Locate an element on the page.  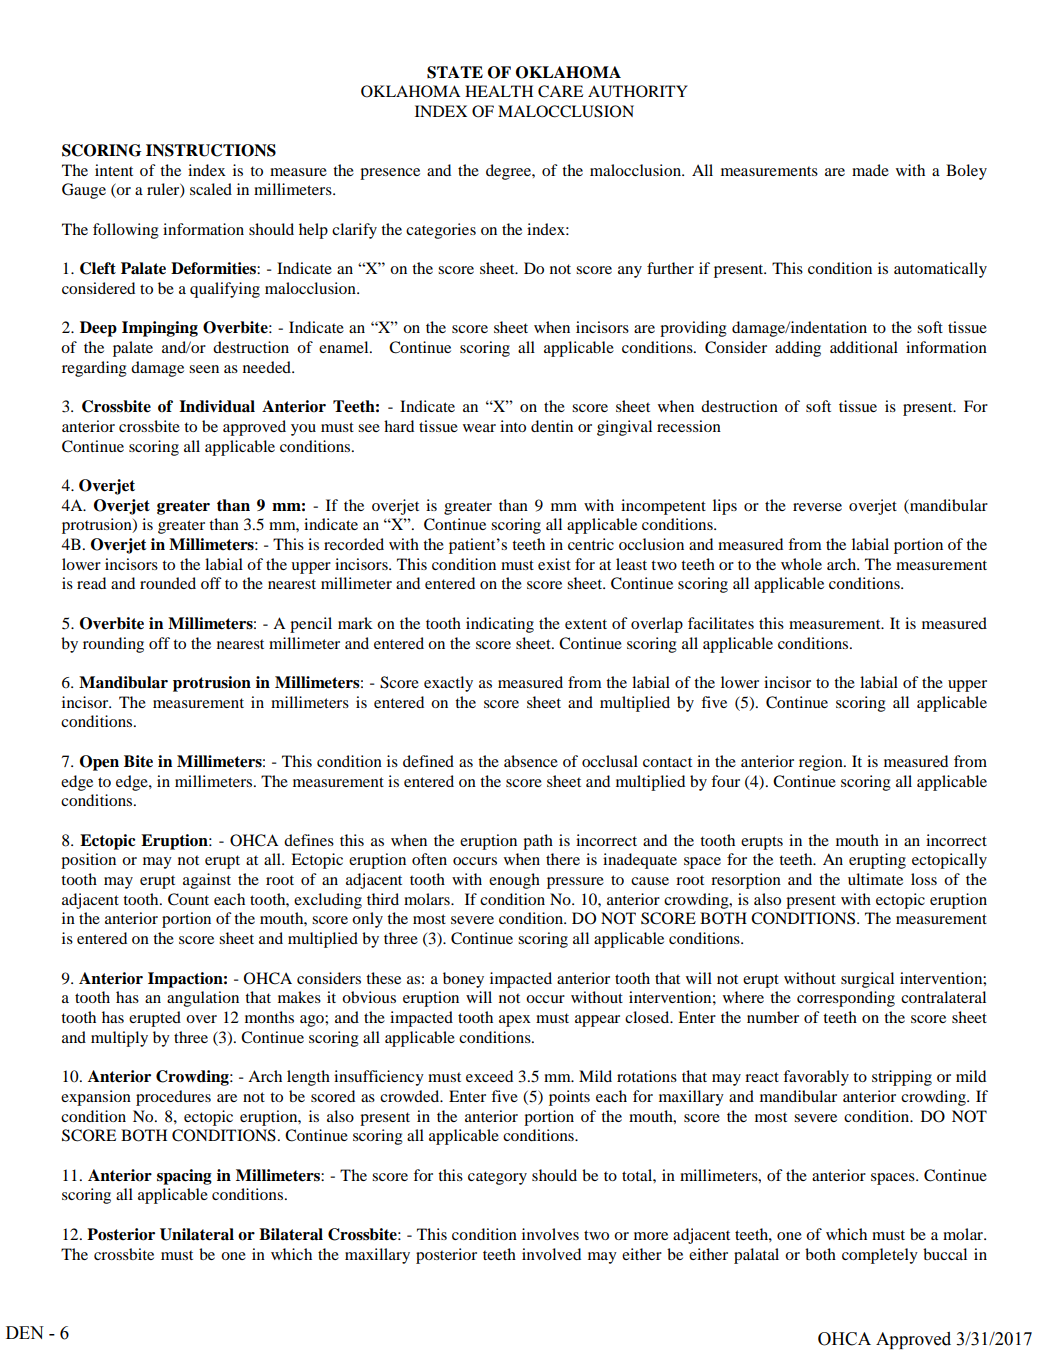
Unilateral is located at coordinates (197, 1234).
